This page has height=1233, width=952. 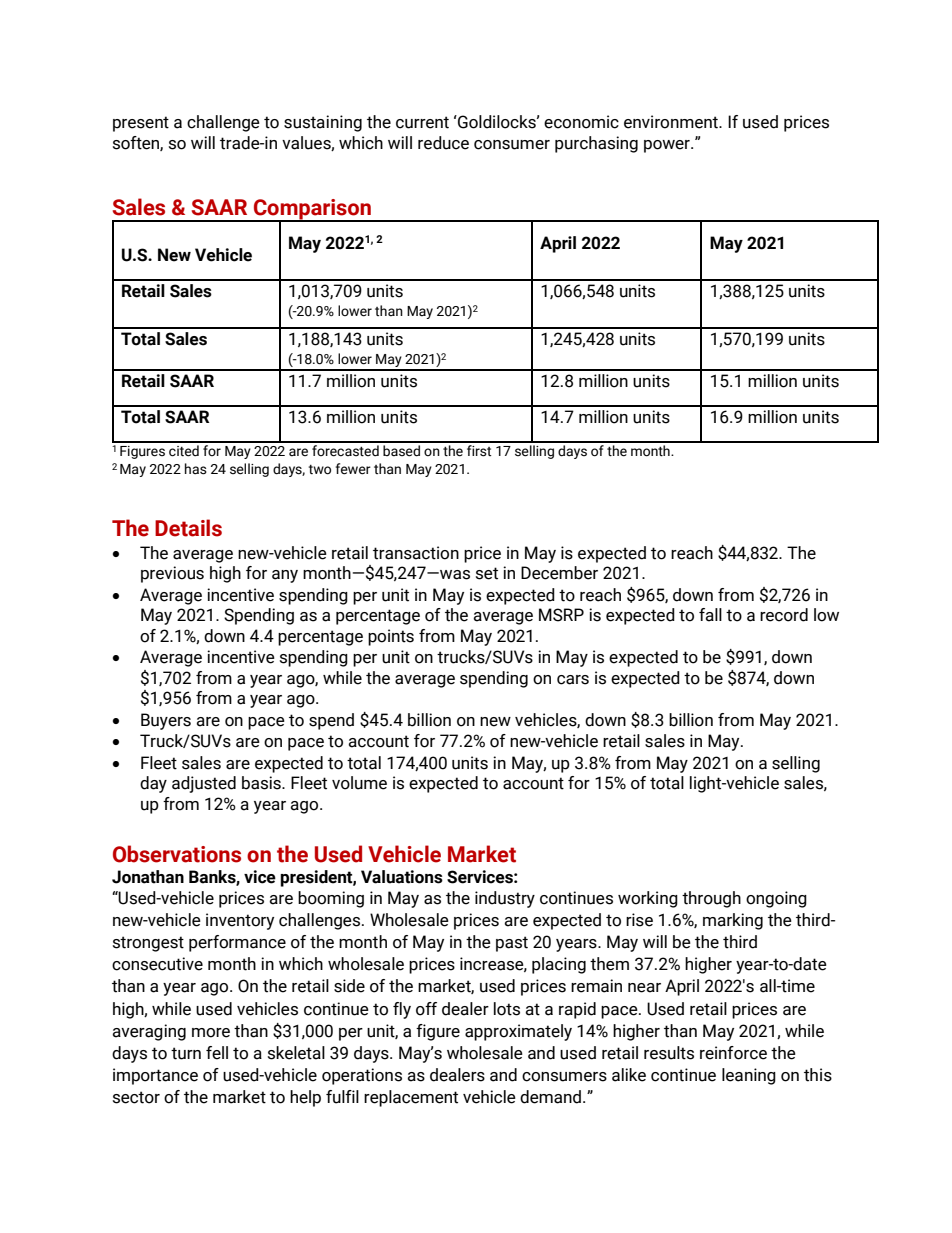 I want to click on previous, so click(x=172, y=574).
